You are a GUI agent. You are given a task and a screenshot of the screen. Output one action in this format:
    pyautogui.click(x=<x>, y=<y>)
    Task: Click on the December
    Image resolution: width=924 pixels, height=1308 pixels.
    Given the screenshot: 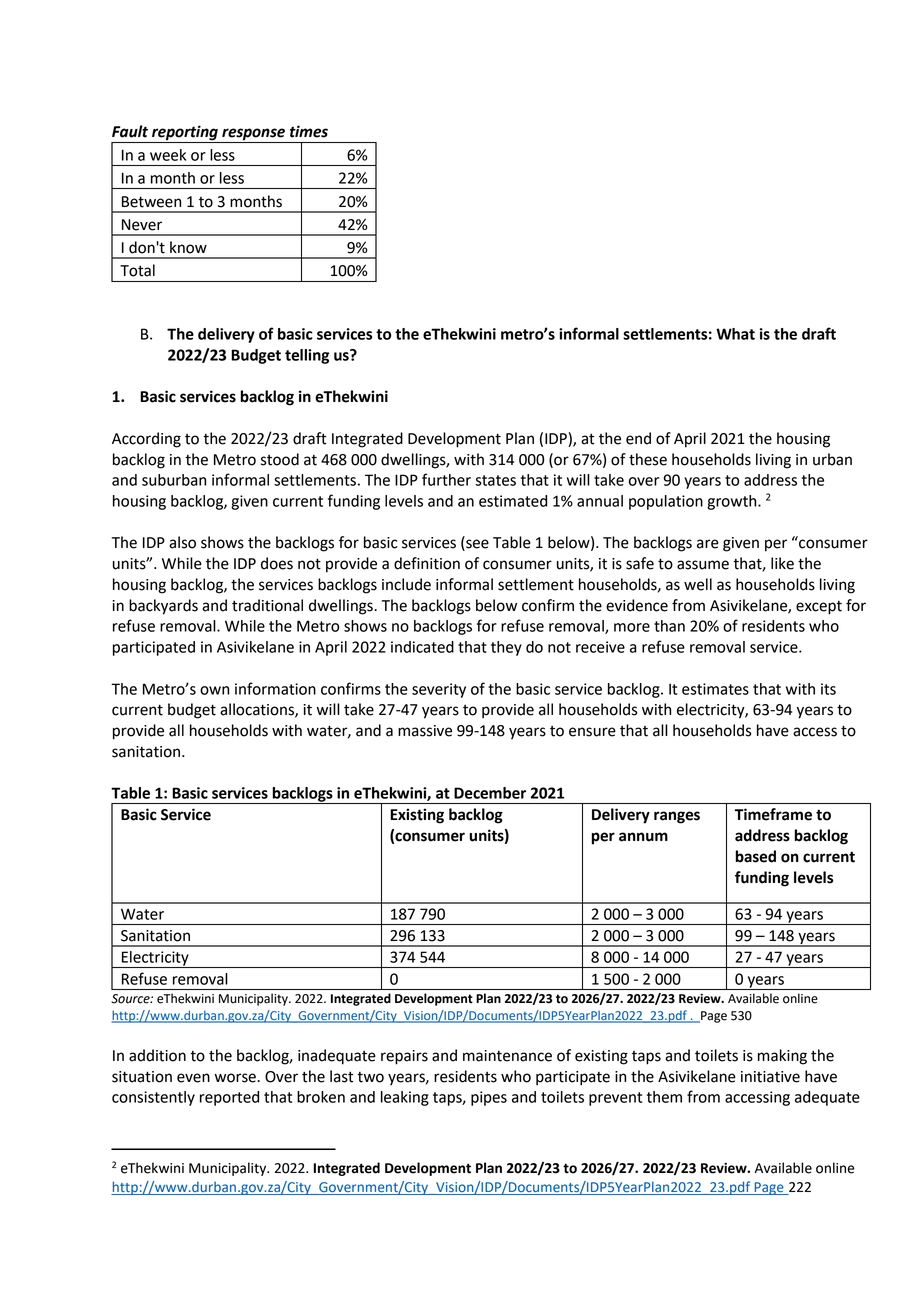 What is the action you would take?
    pyautogui.click(x=490, y=793)
